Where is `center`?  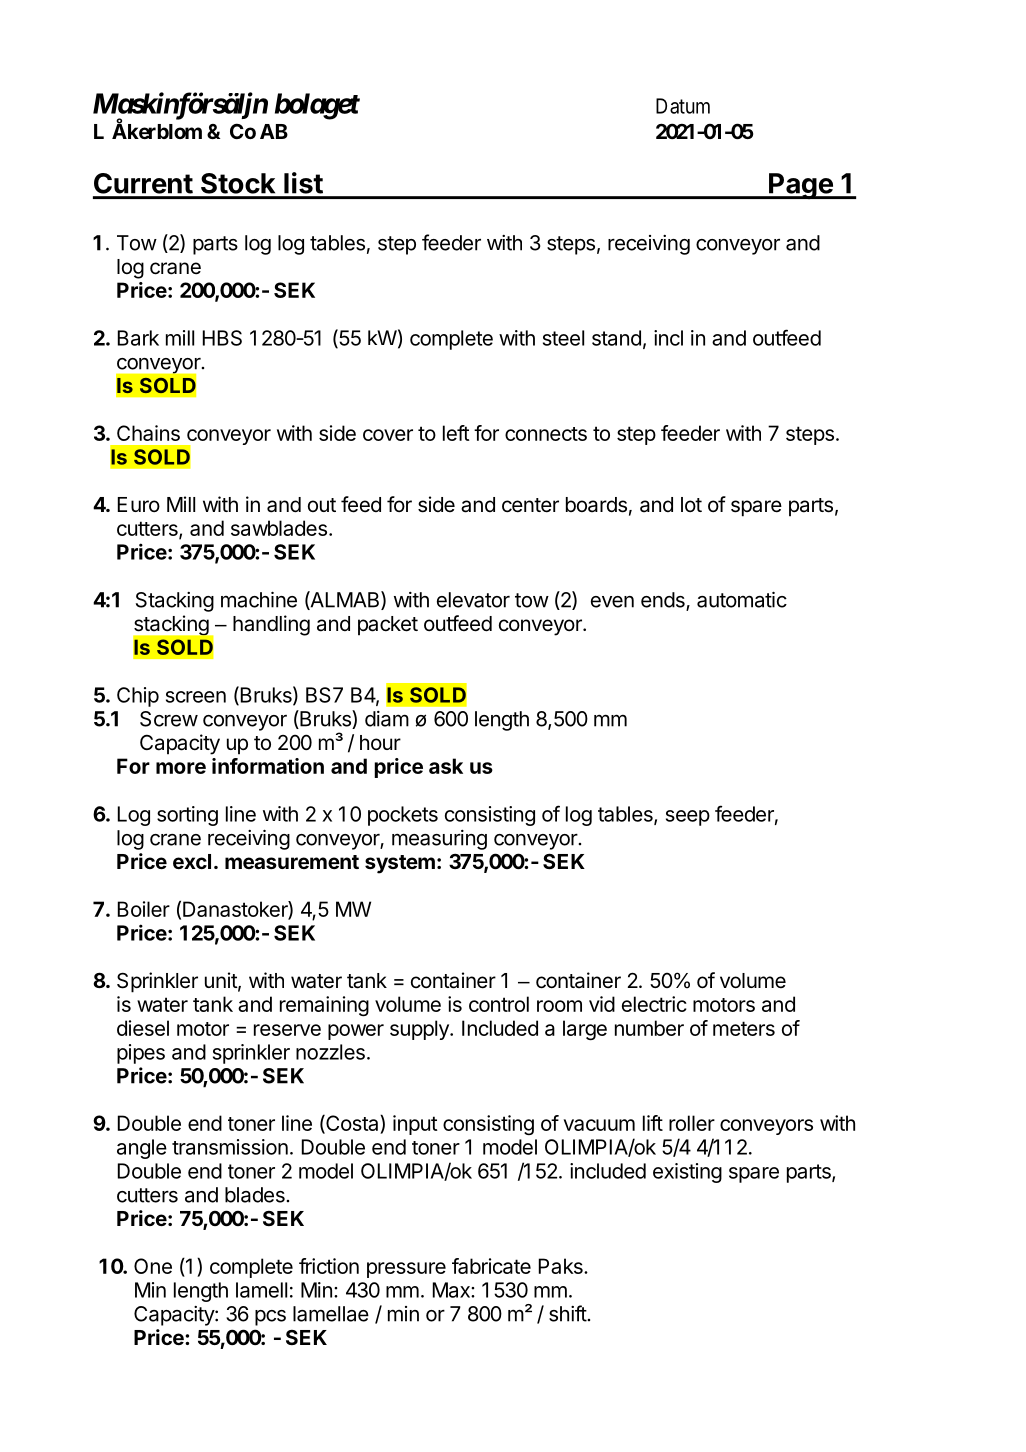
center is located at coordinates (530, 505).
